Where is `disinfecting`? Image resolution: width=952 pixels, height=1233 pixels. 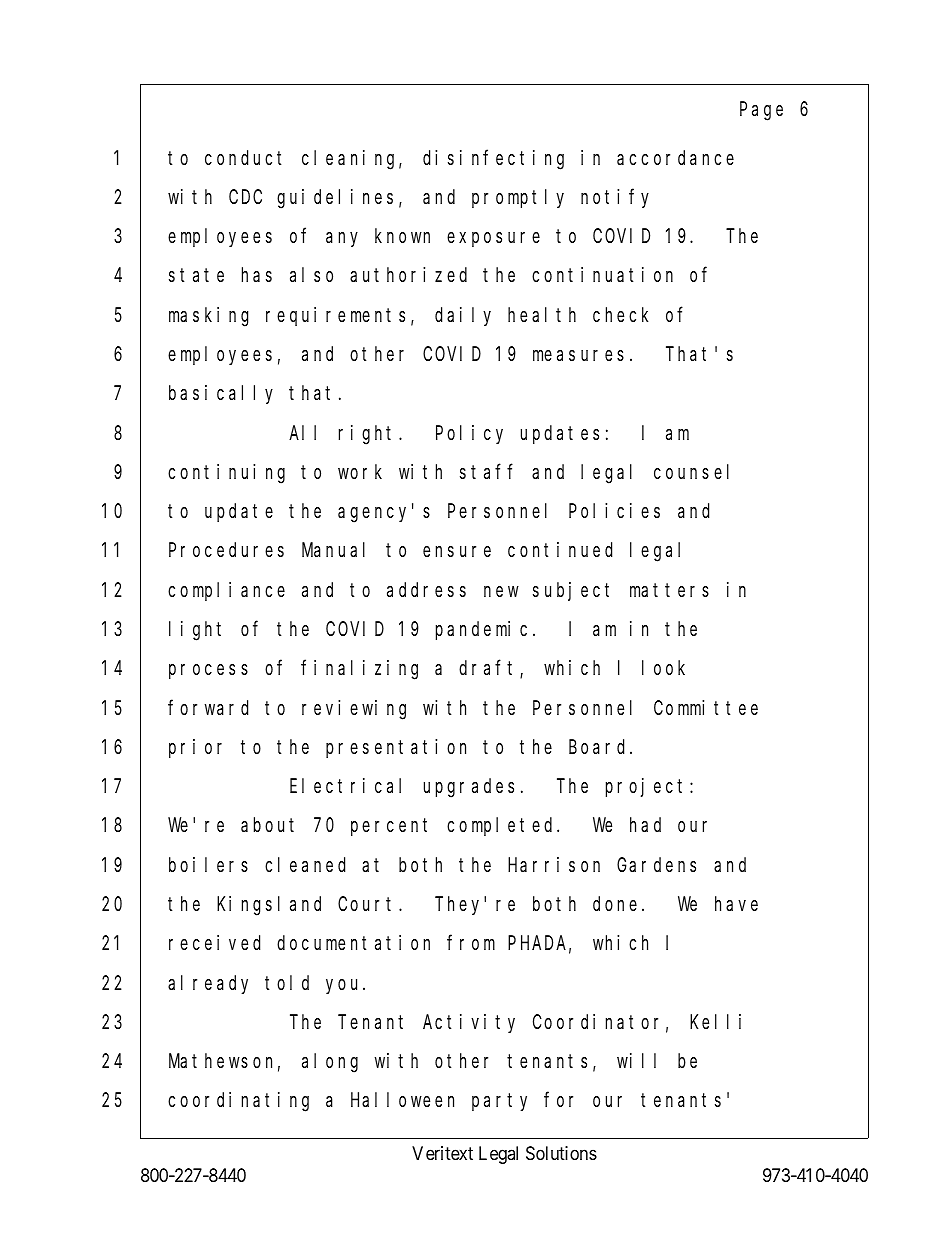 disinfecting is located at coordinates (493, 159).
